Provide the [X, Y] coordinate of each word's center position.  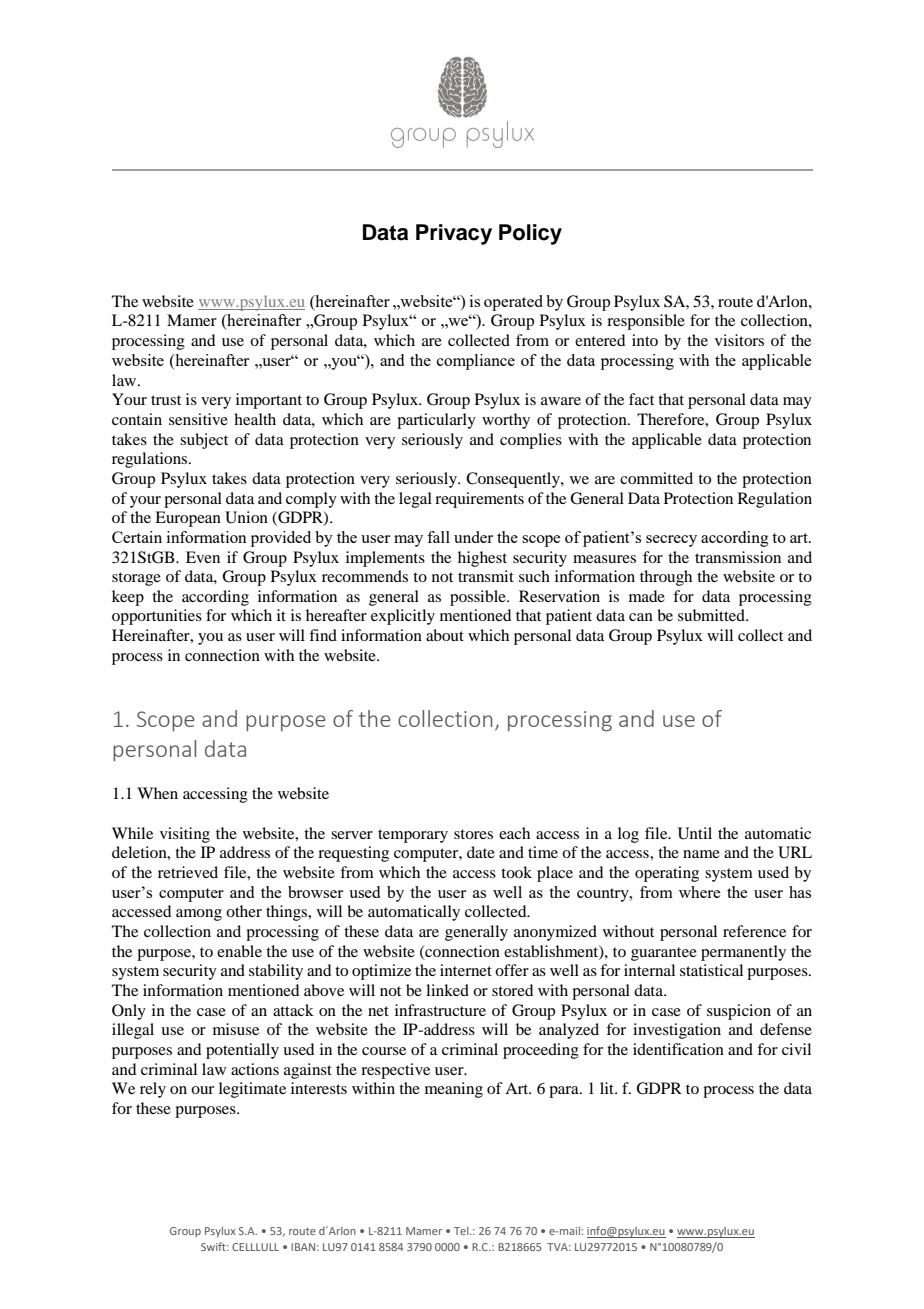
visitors [739, 340]
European [188, 519]
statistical [711, 970]
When [157, 793]
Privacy [454, 234]
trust [166, 400]
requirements [479, 500]
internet [466, 970]
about [445, 635]
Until [695, 833]
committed [656, 478]
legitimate [252, 1090]
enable [239, 951]
